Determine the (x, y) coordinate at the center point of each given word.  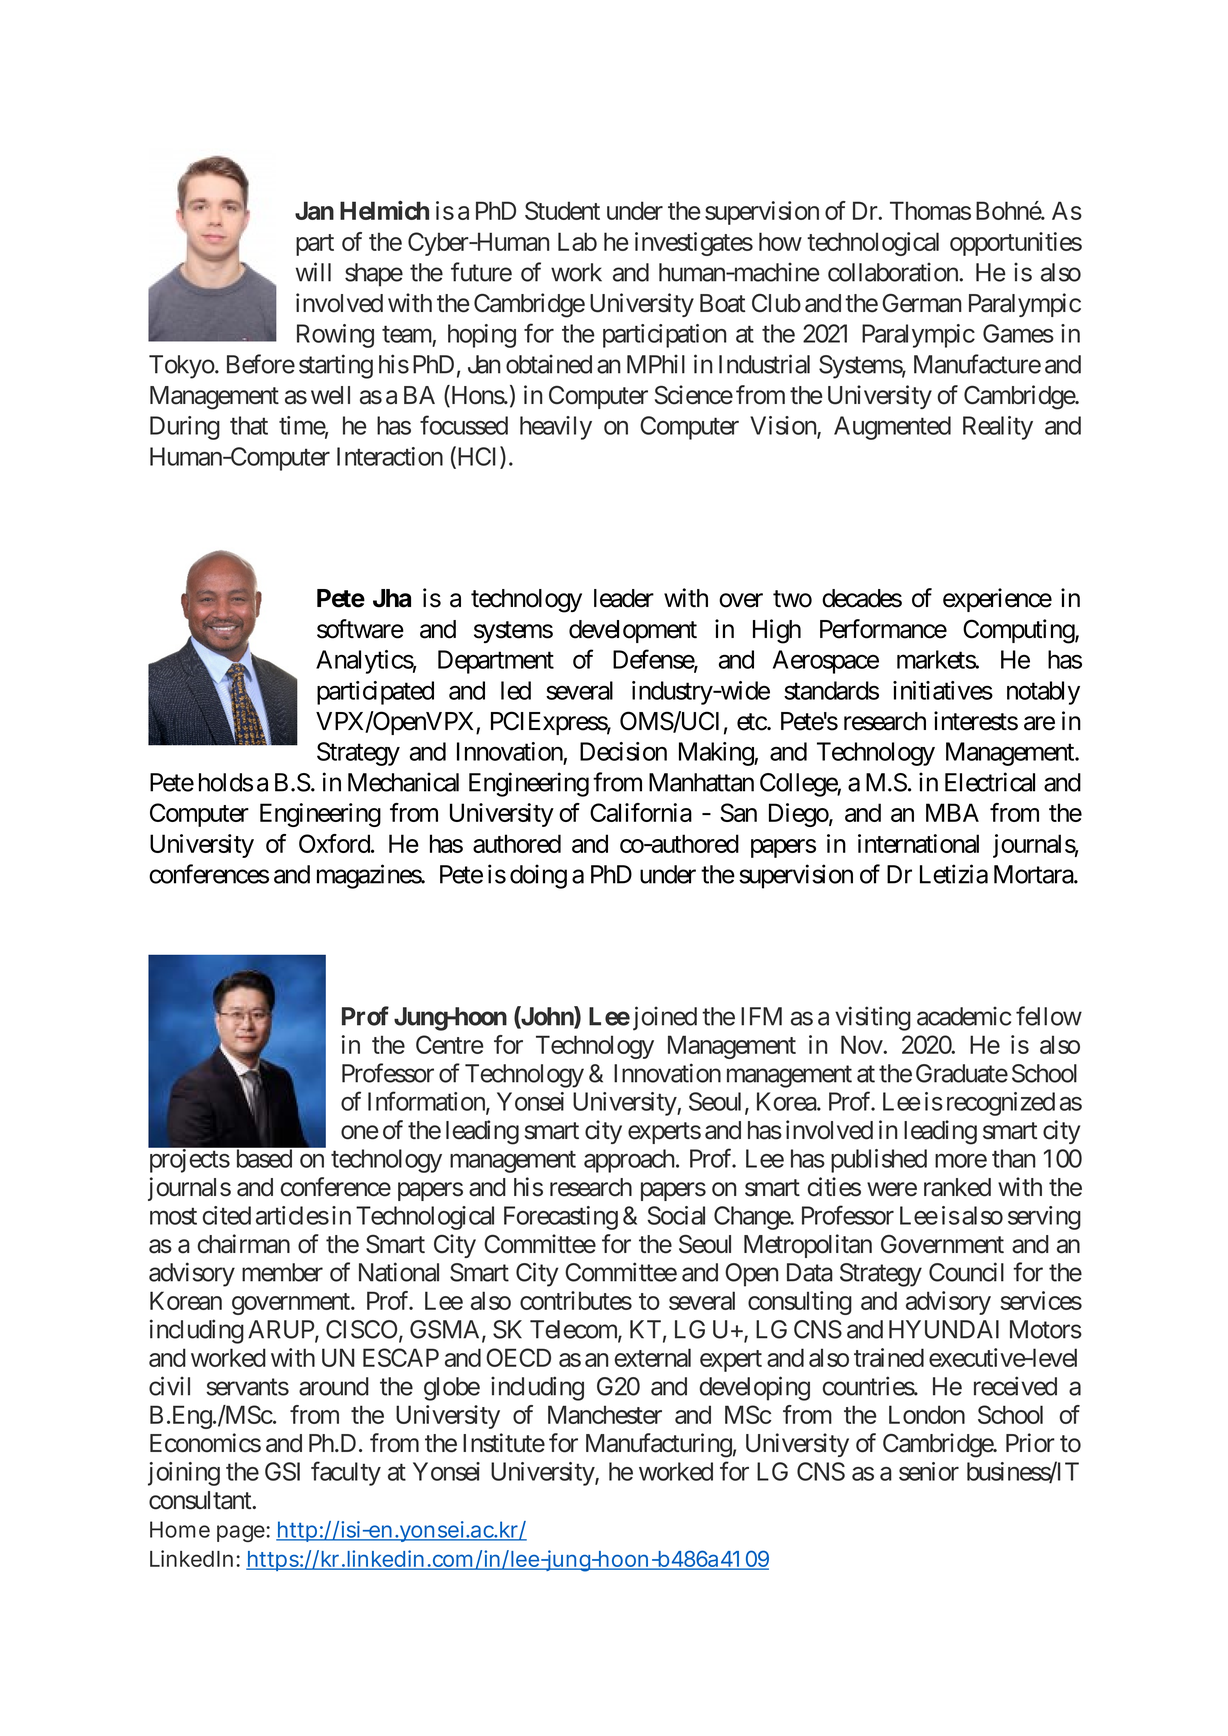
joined (663, 1018)
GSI (282, 1471)
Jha (392, 598)
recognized (1001, 1104)
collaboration (894, 272)
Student (562, 210)
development (633, 631)
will (313, 272)
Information (427, 1102)
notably (1043, 693)
